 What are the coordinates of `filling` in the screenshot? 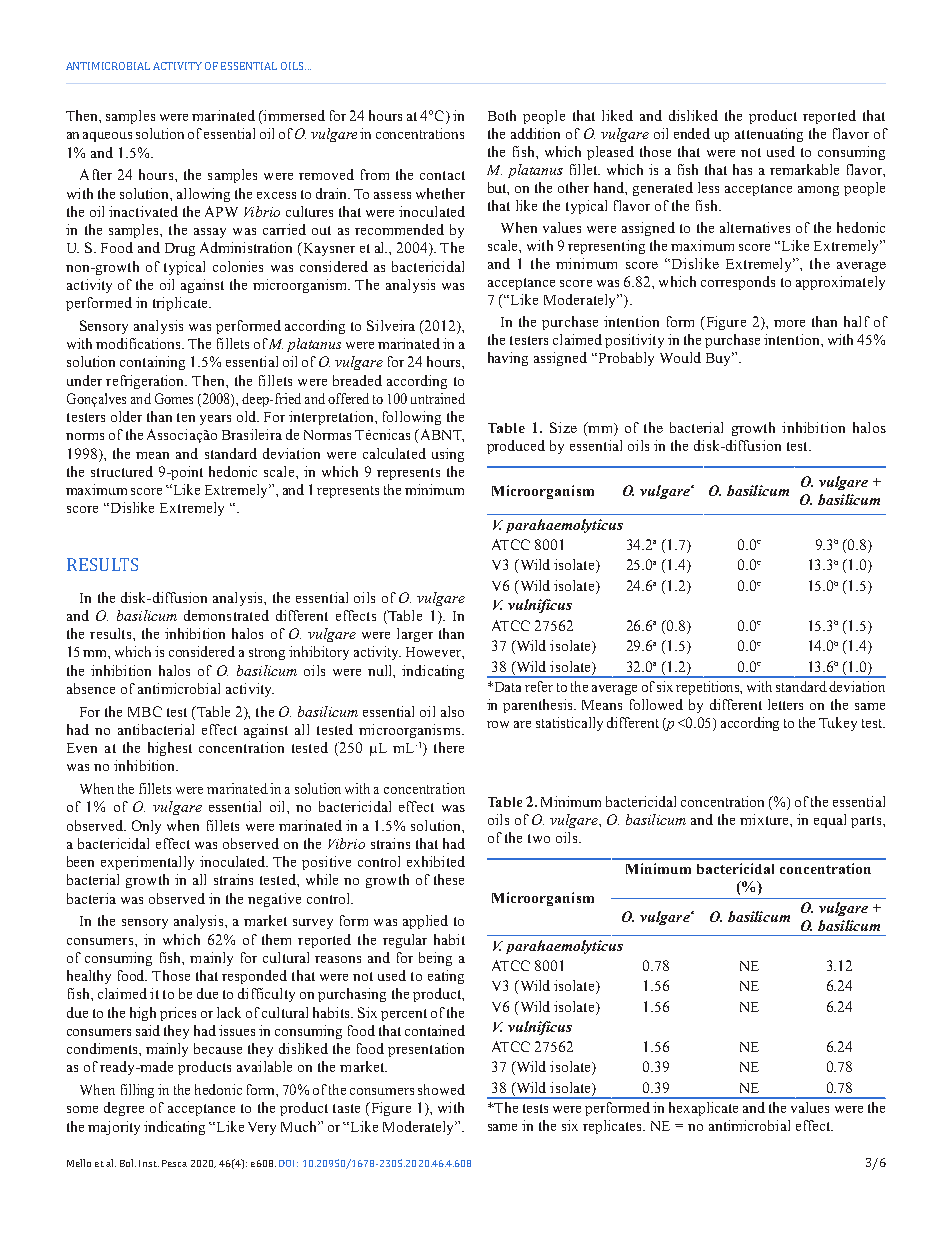 It's located at (137, 1091).
